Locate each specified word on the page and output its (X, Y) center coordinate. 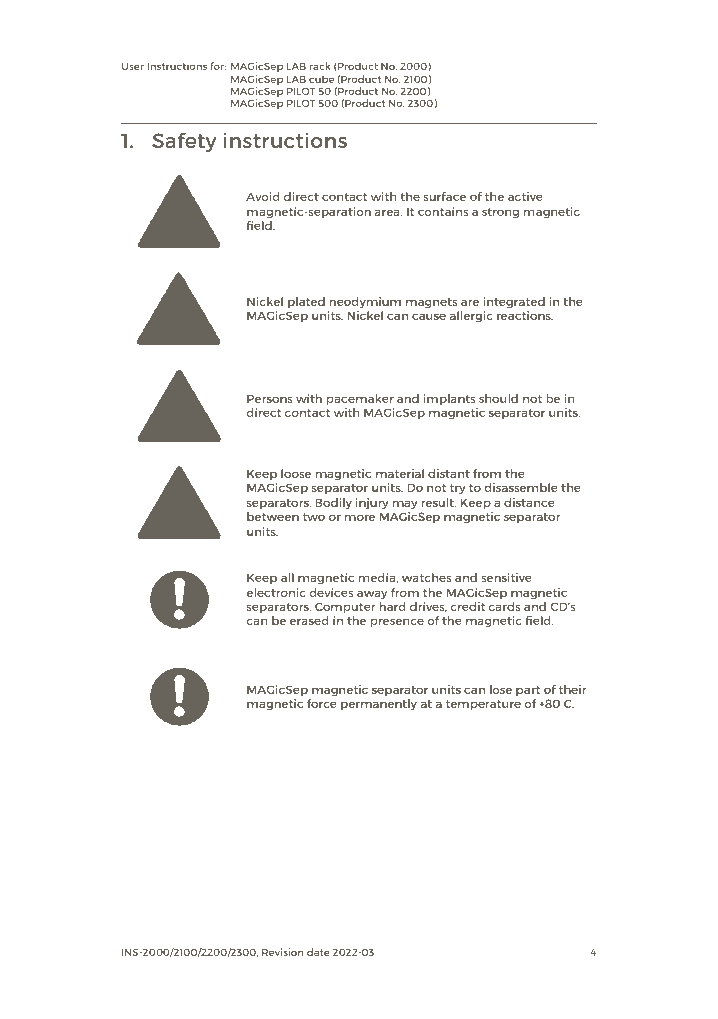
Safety (184, 142)
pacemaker (360, 400)
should (498, 398)
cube (321, 79)
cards (505, 606)
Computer (345, 608)
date (318, 952)
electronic (276, 592)
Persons (270, 398)
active (525, 196)
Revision (283, 952)
